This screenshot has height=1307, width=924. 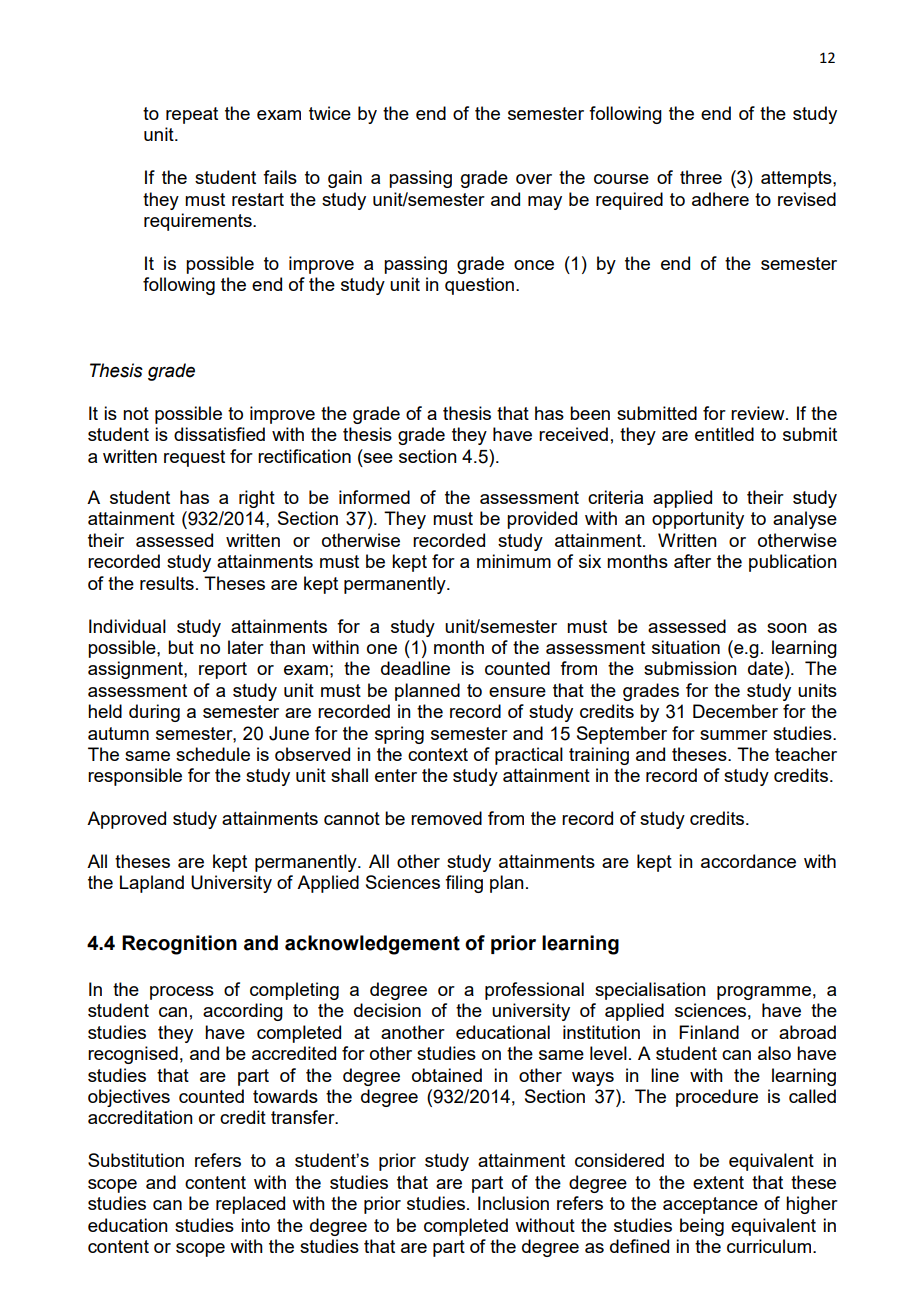 I want to click on report, so click(x=223, y=670).
